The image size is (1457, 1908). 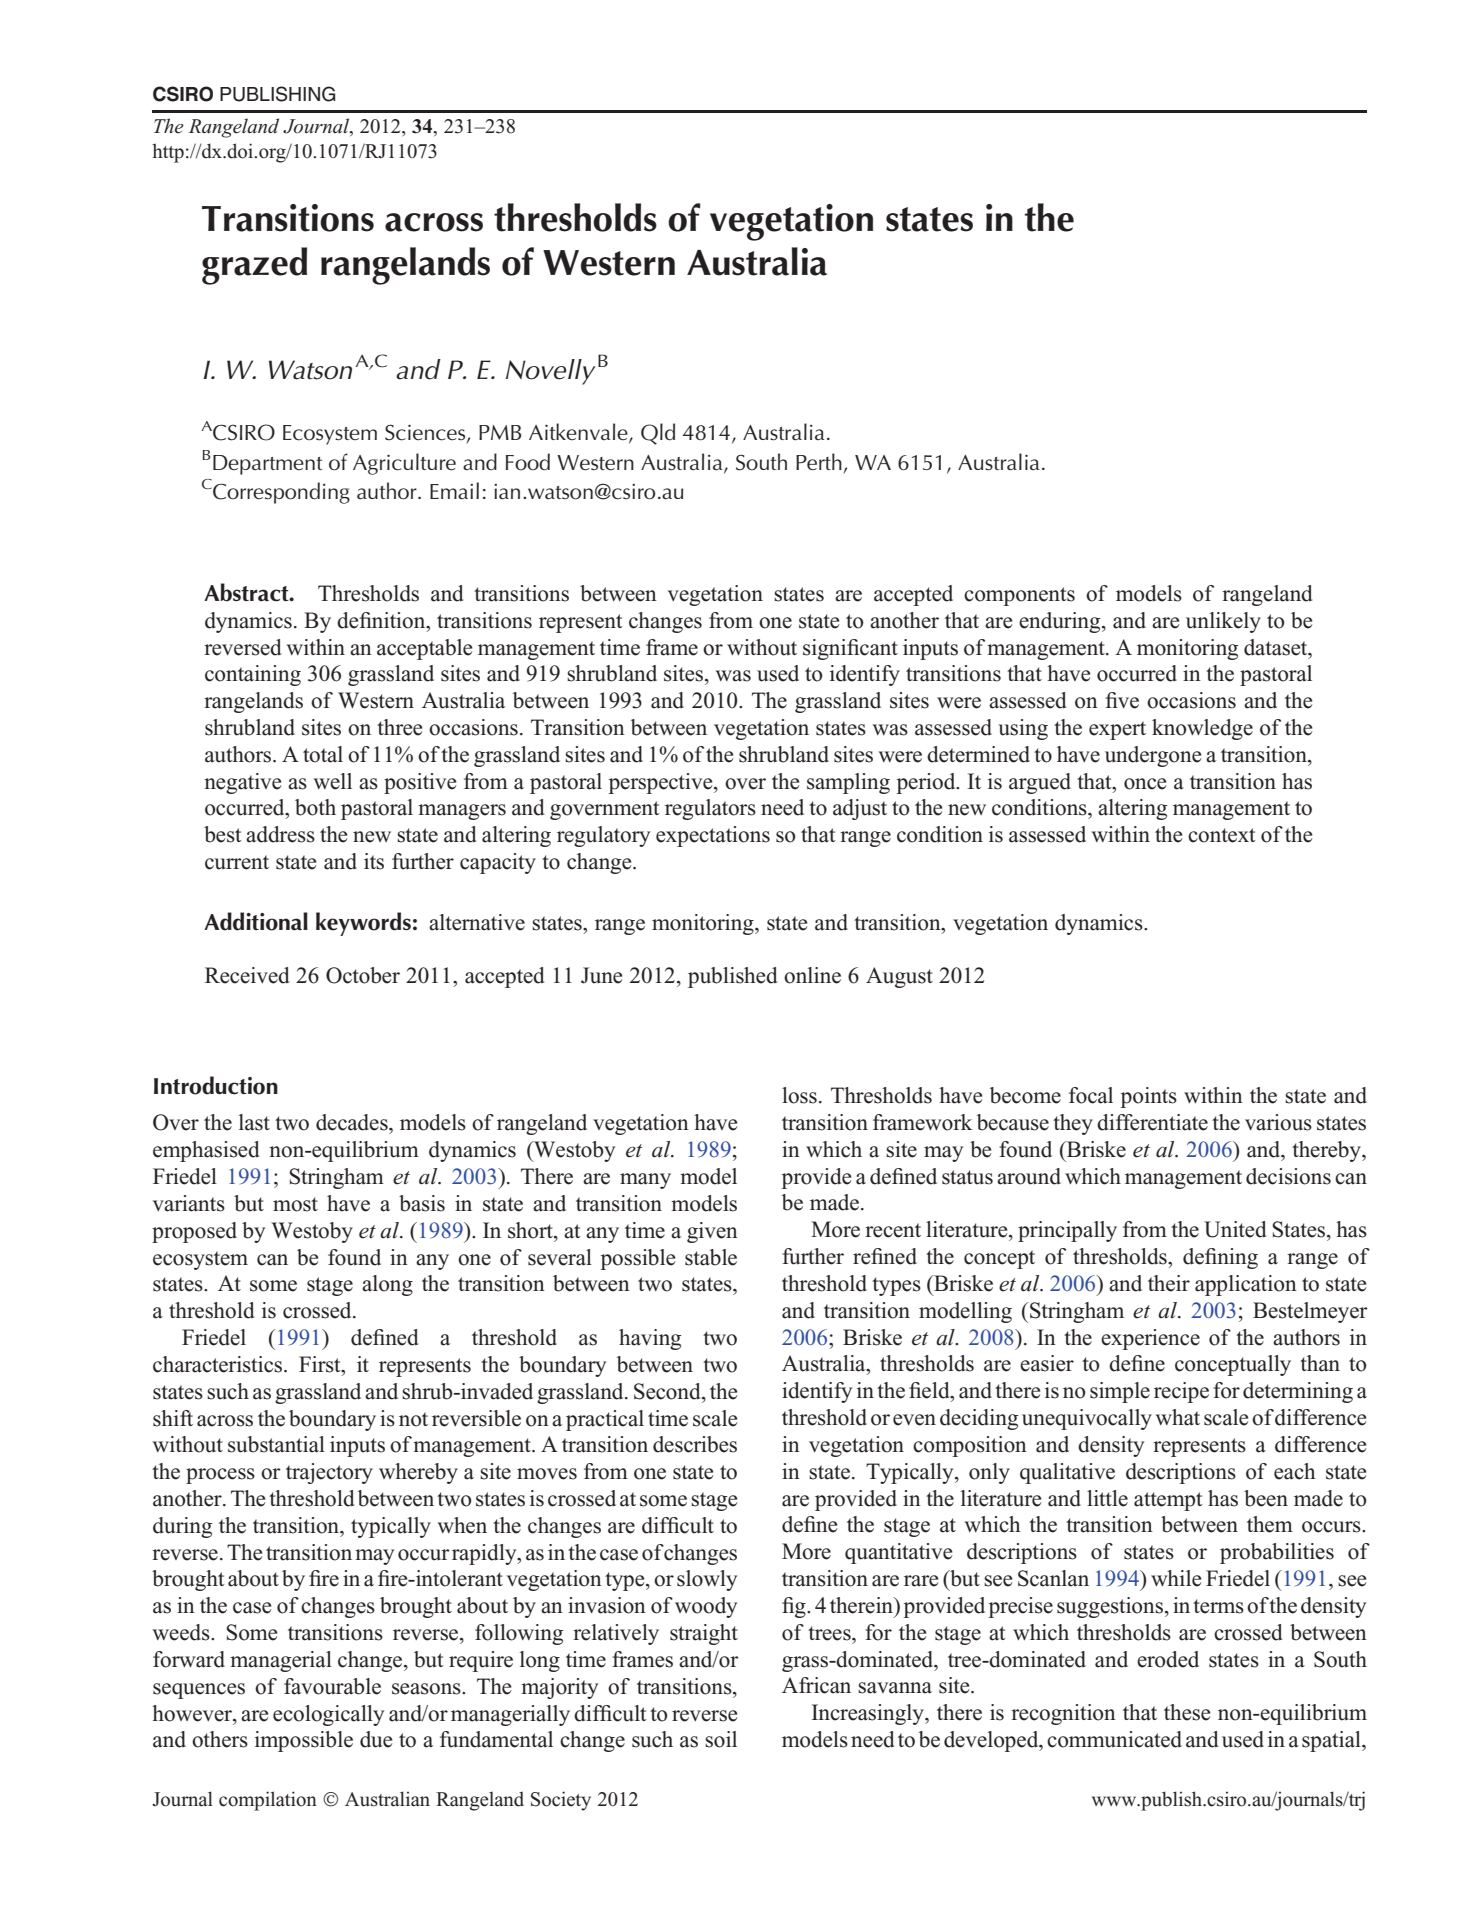 I want to click on perspective, so click(x=661, y=783).
